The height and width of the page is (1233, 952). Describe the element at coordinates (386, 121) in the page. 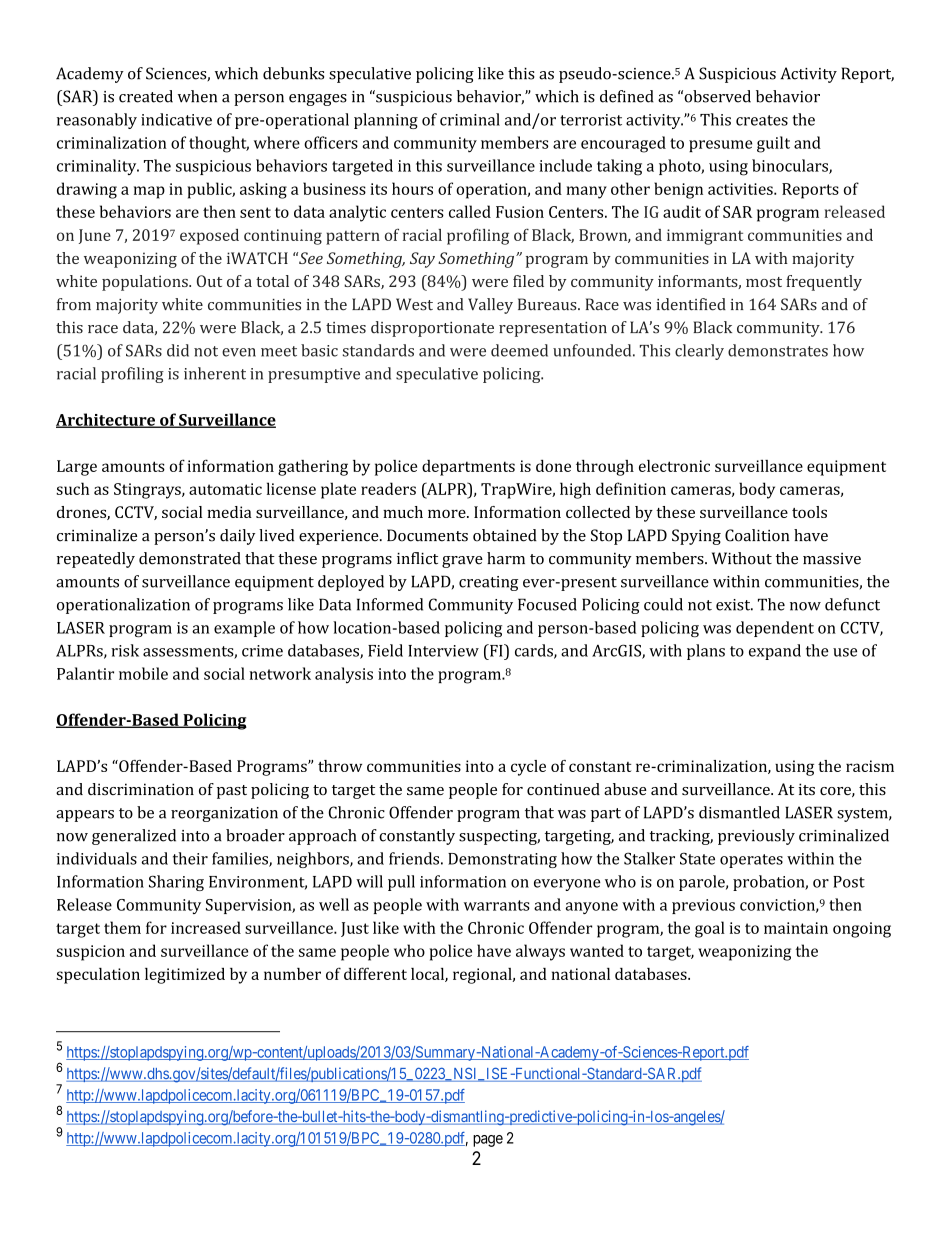

I see `planning` at that location.
